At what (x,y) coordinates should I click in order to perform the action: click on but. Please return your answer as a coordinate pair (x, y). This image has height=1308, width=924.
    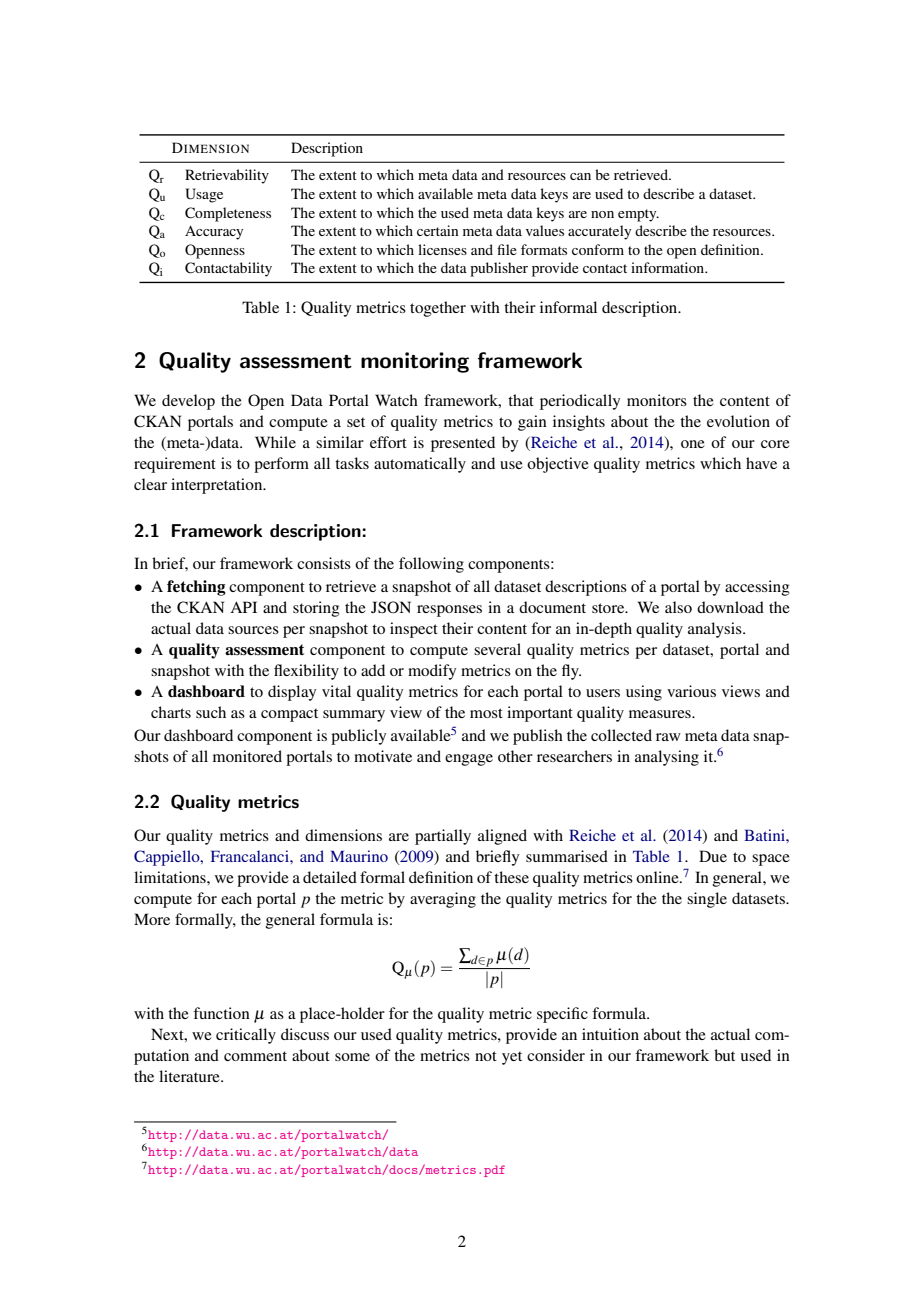
    Looking at the image, I should click on (724, 1055).
